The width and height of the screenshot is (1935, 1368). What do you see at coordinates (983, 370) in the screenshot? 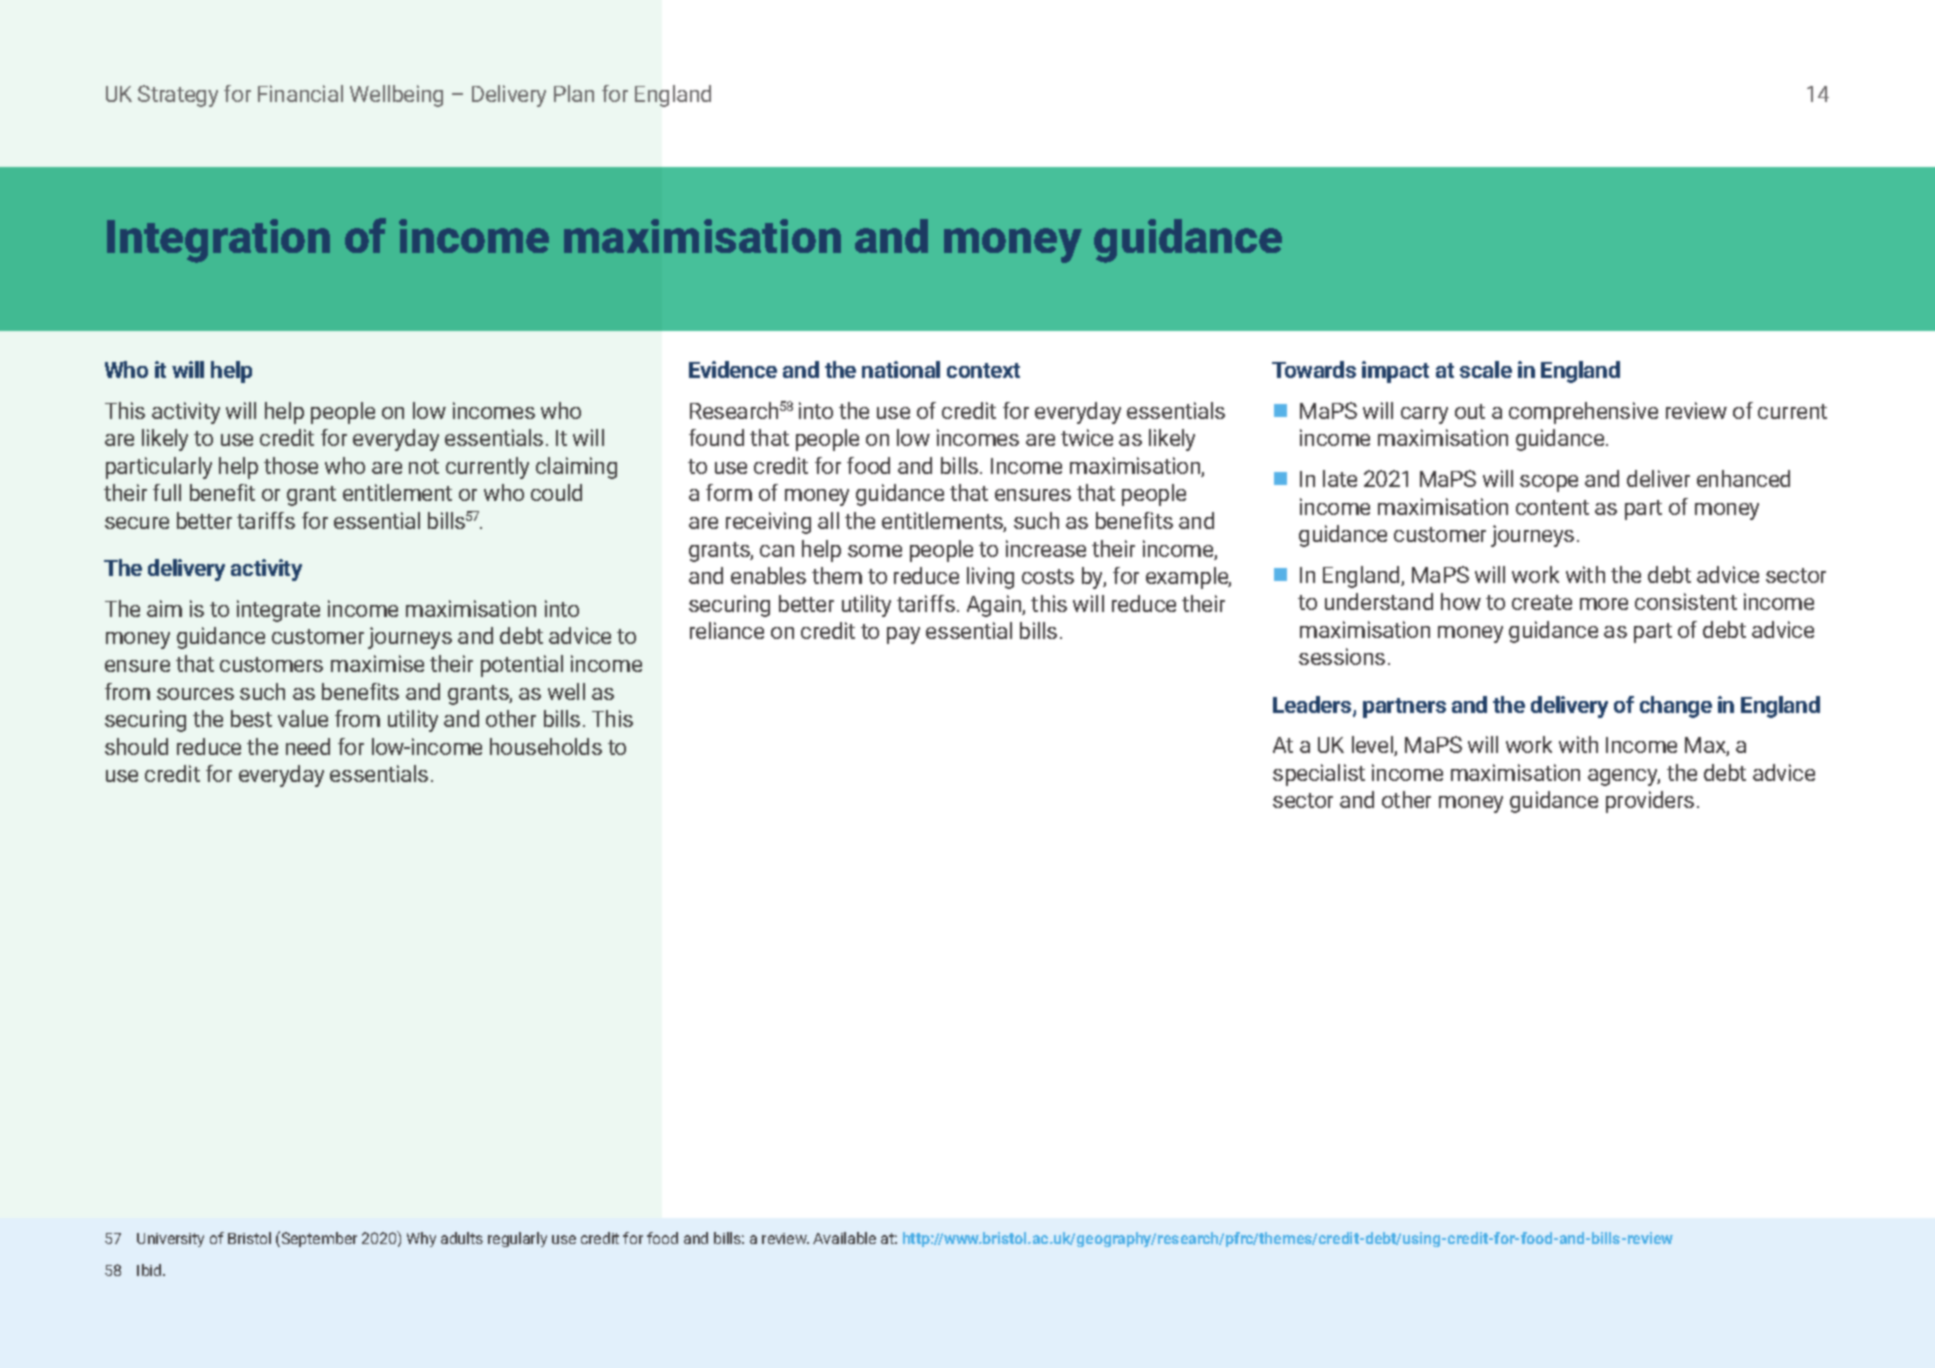
I see `context` at bounding box center [983, 370].
